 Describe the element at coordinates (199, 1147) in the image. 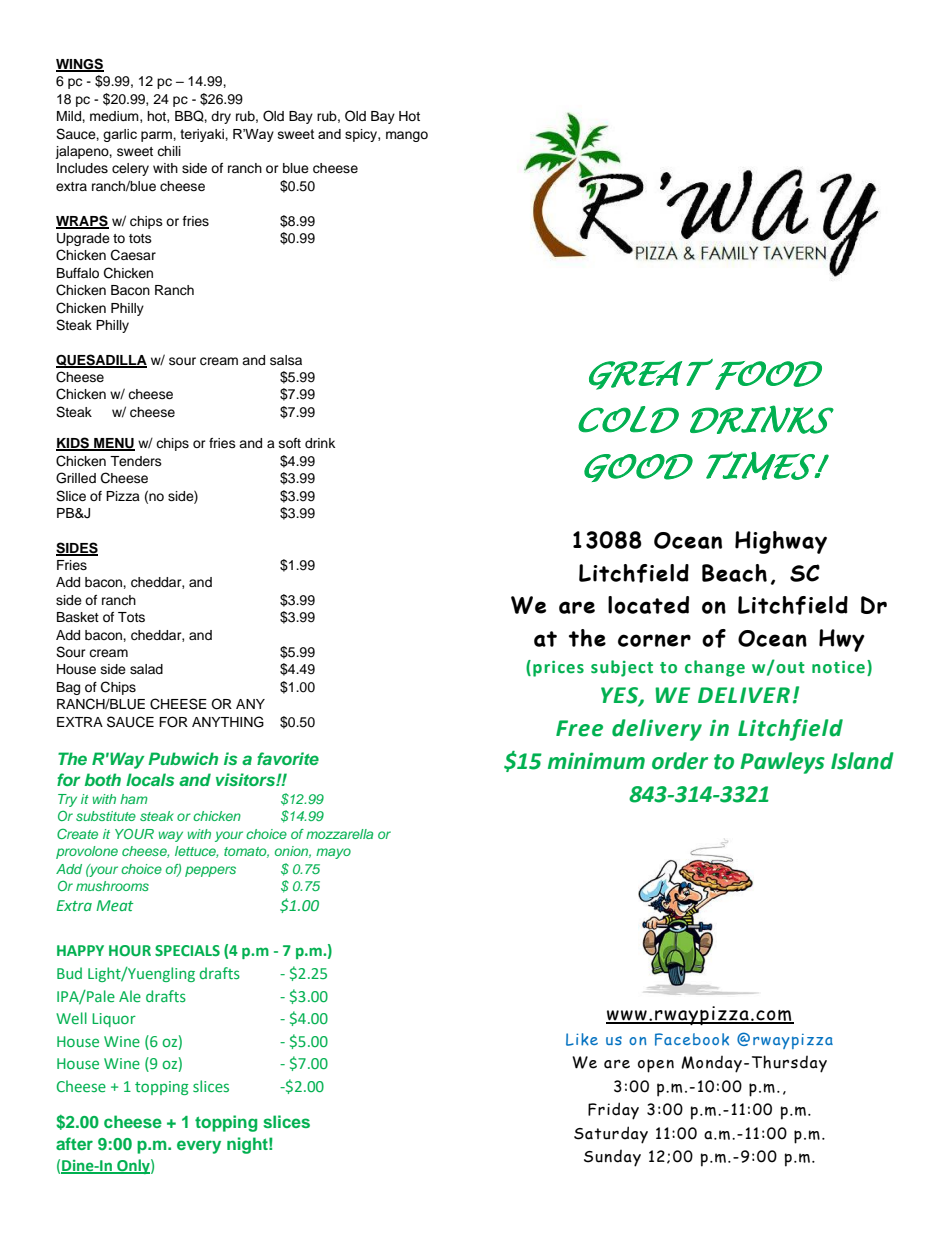

I see `every` at that location.
